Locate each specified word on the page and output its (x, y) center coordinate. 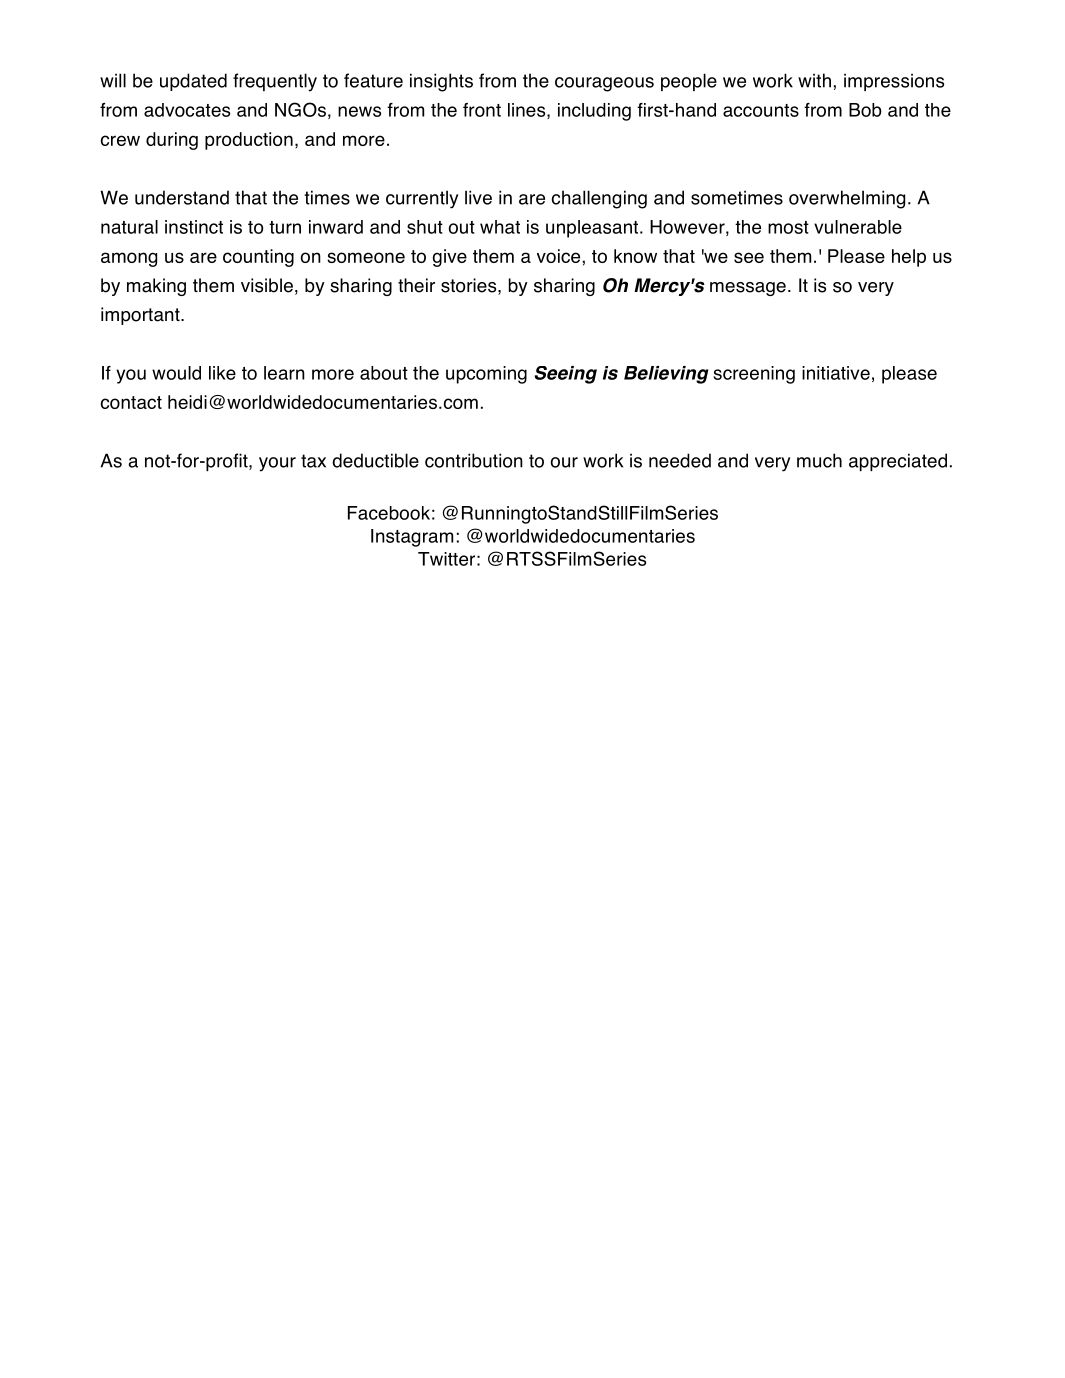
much (819, 460)
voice (558, 256)
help (909, 258)
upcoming (486, 375)
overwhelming (847, 199)
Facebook (389, 513)
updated (193, 82)
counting (258, 258)
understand (182, 197)
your (277, 464)
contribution (474, 460)
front (482, 110)
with (814, 80)
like (222, 373)
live (478, 197)
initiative (836, 373)
